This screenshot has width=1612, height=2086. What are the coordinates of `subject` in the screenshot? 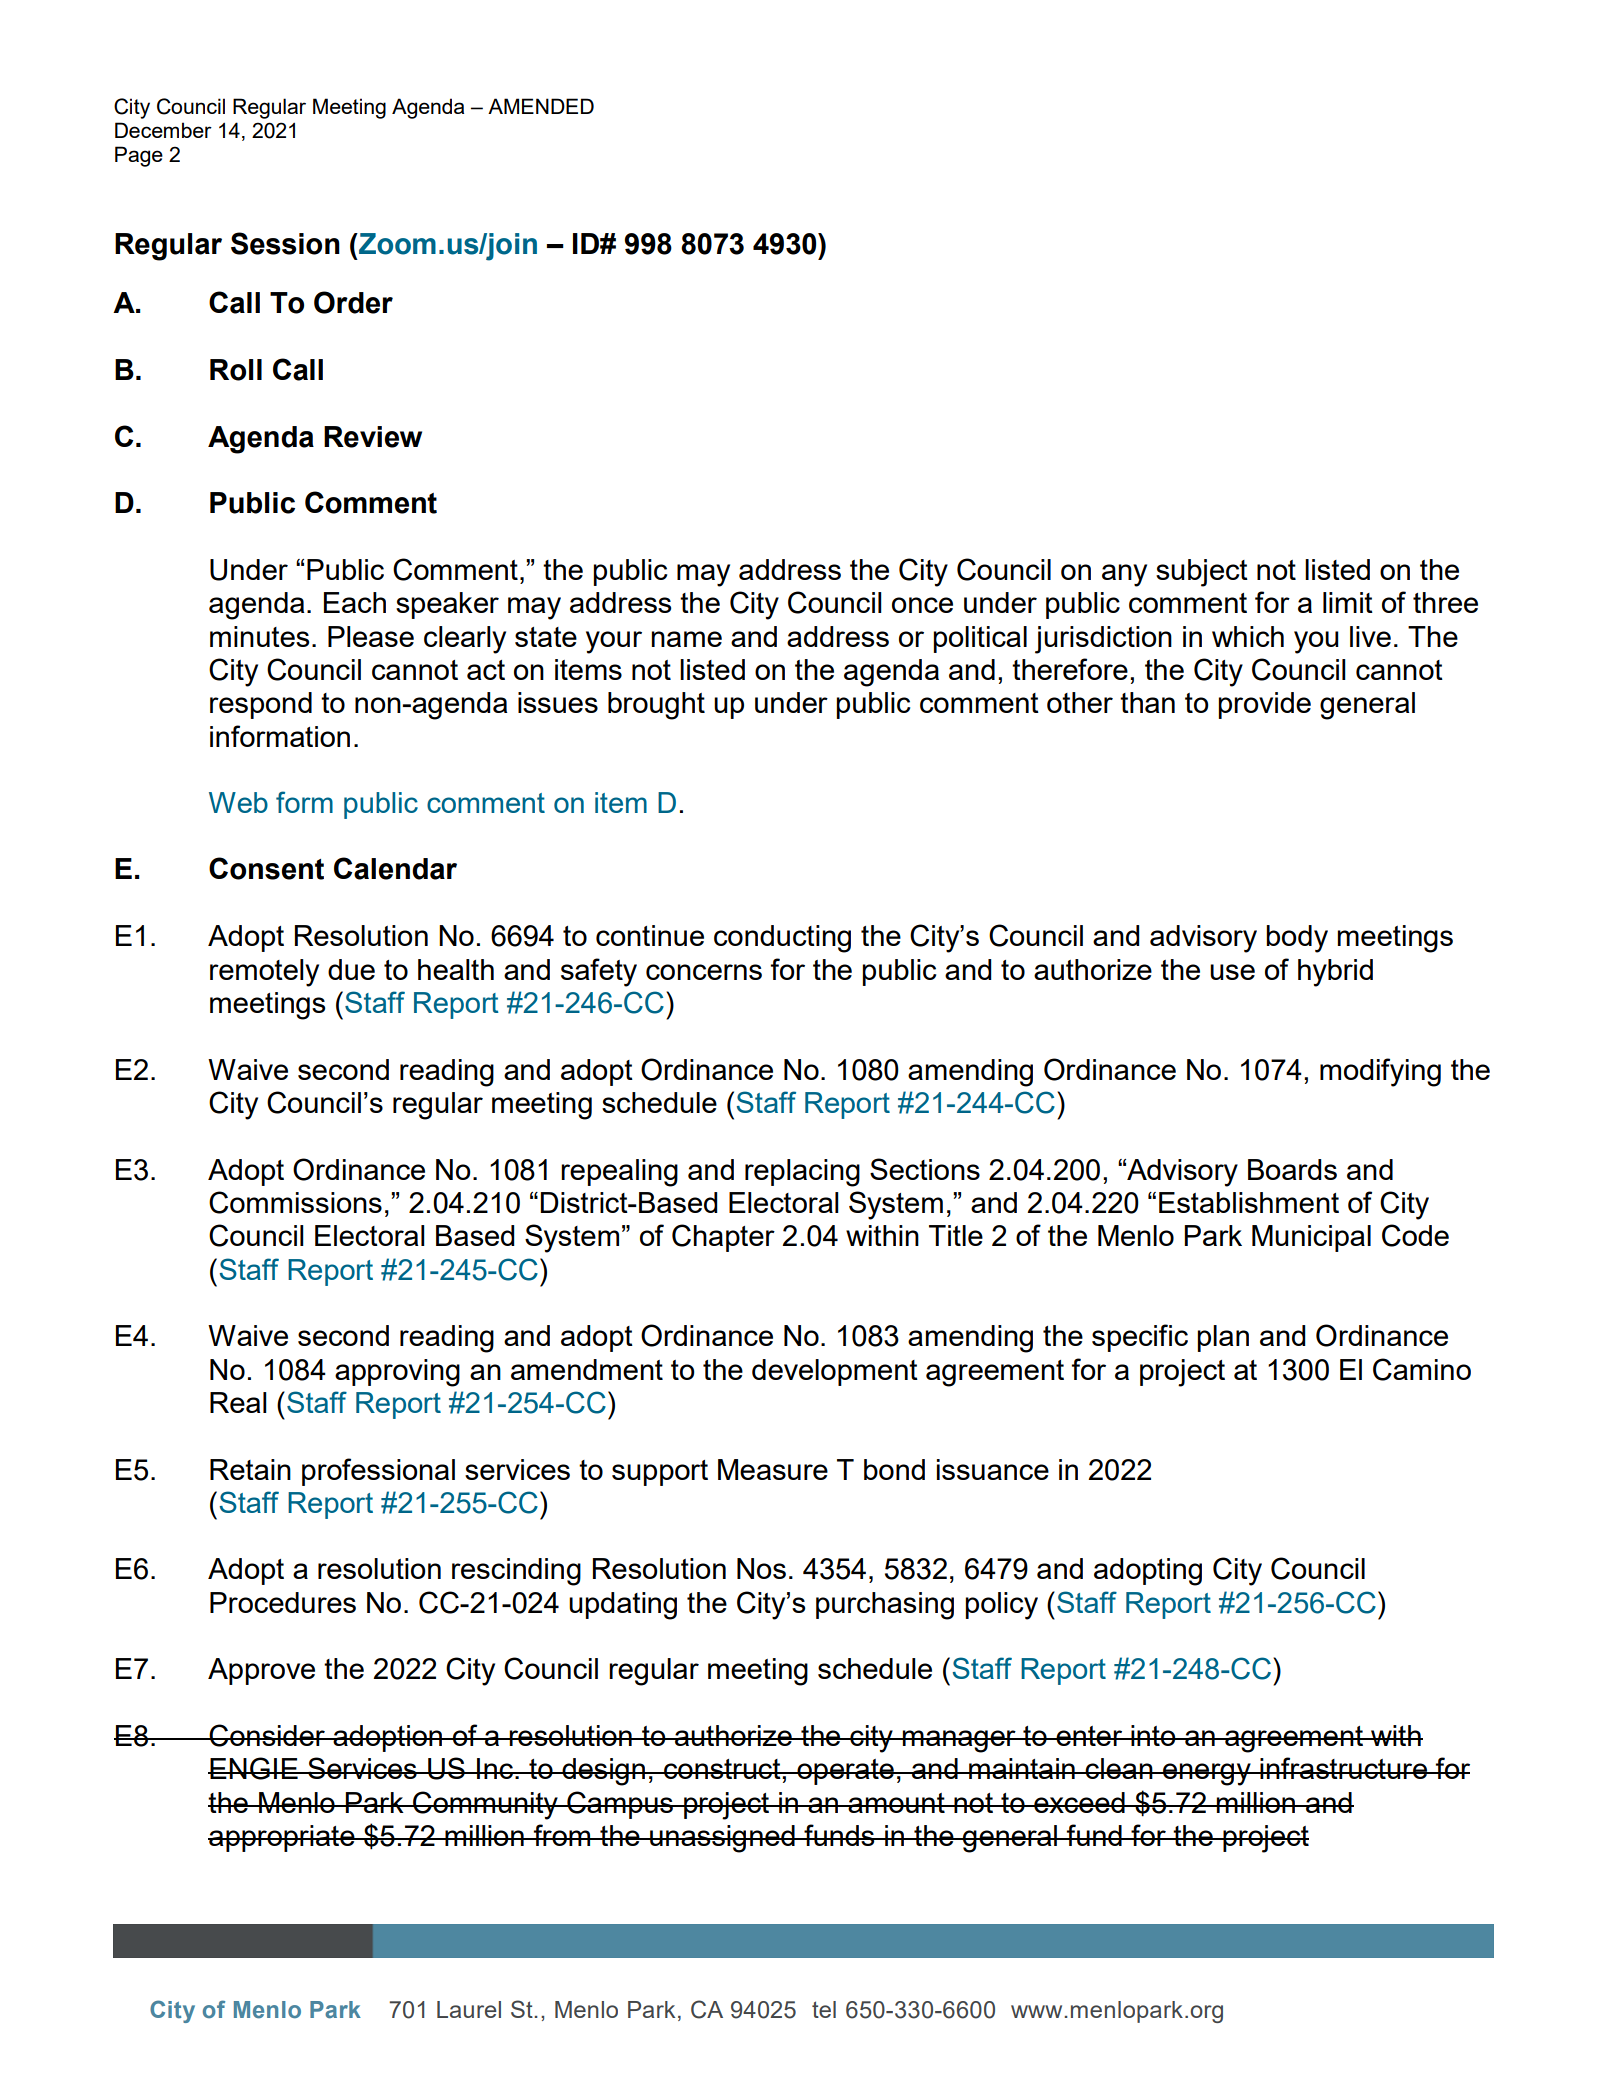 It's located at (1202, 573).
